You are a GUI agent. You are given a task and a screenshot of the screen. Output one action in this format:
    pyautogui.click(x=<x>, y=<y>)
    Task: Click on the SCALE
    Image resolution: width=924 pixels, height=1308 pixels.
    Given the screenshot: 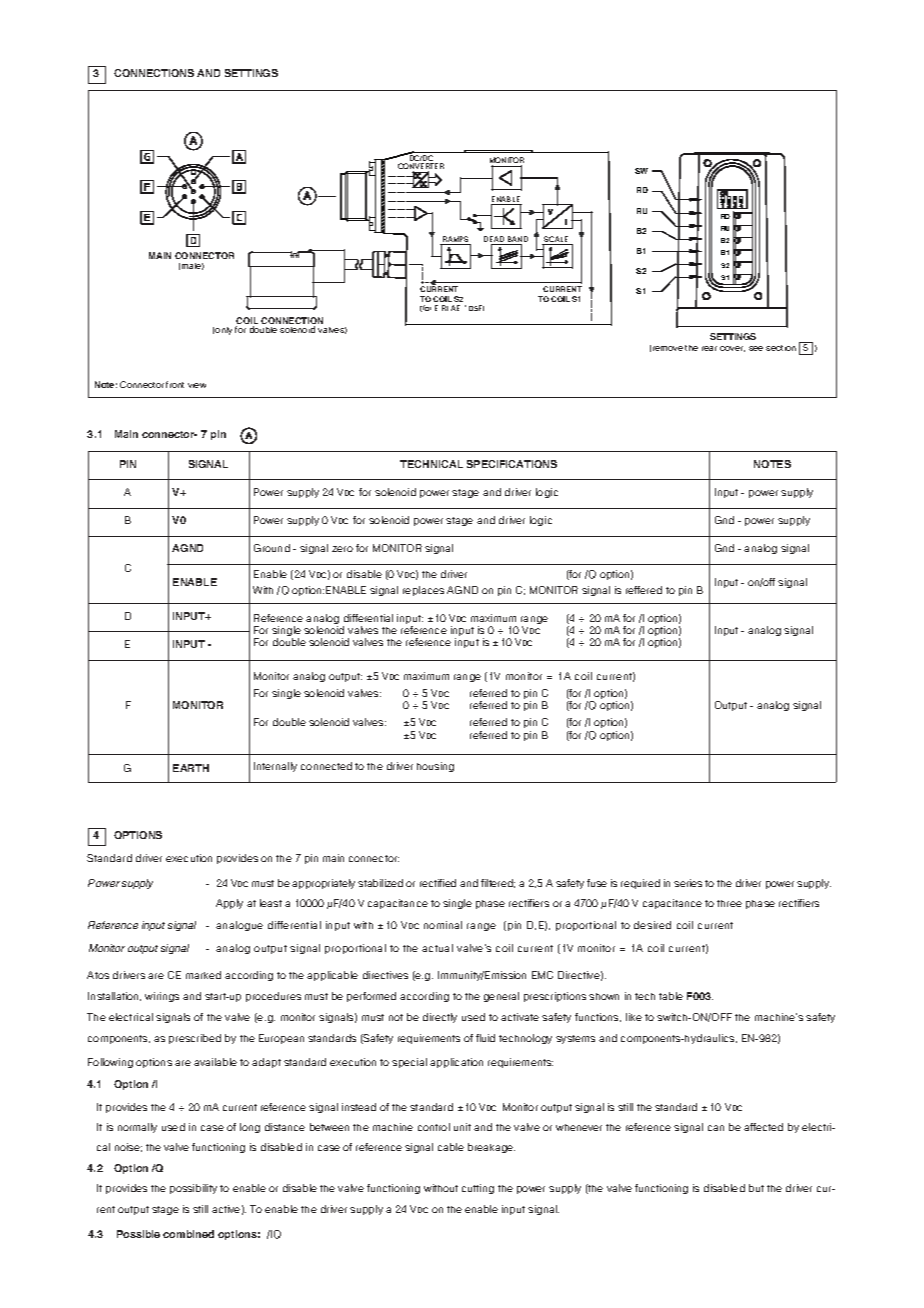 What is the action you would take?
    pyautogui.click(x=557, y=240)
